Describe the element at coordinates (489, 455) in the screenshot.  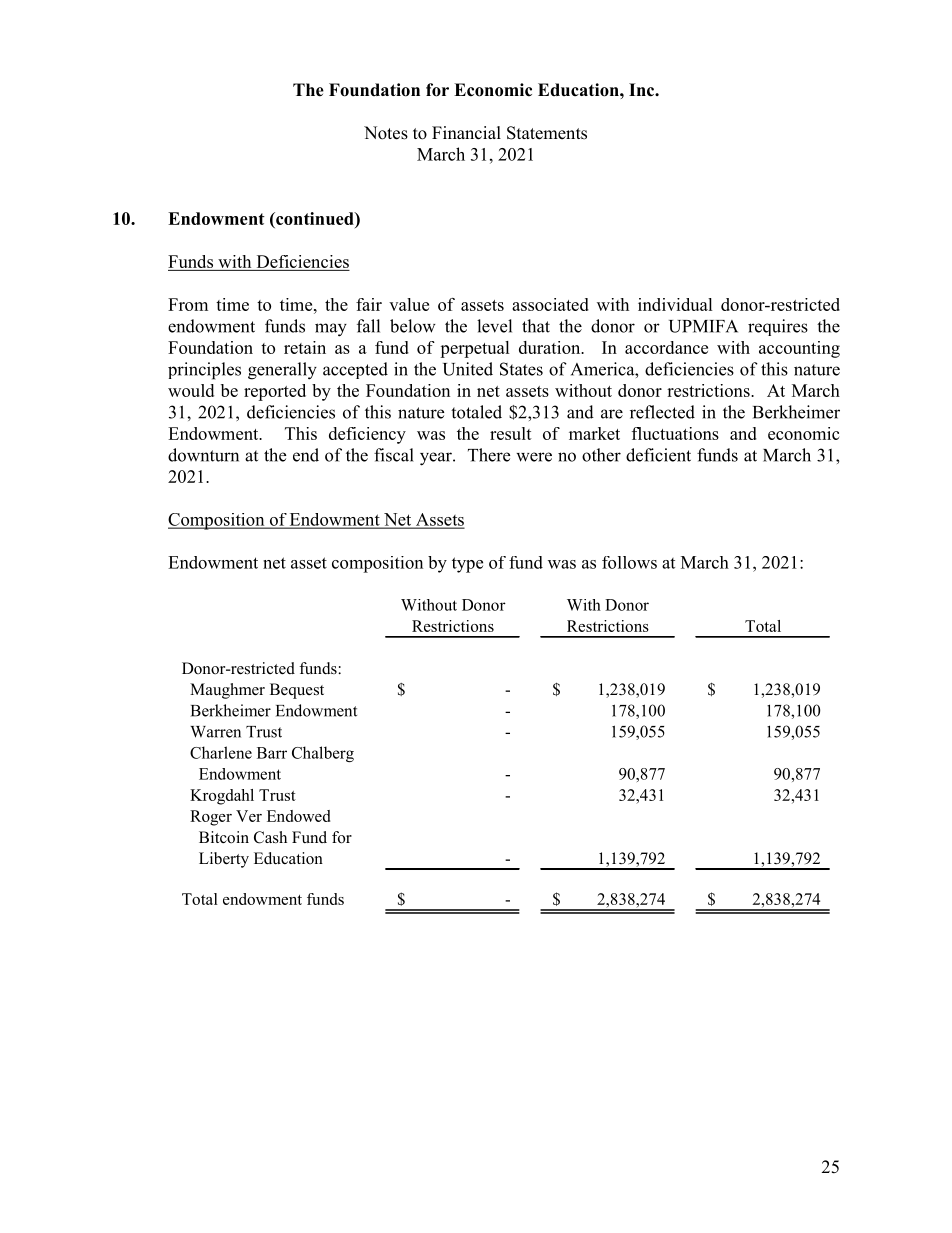
I see `There` at that location.
